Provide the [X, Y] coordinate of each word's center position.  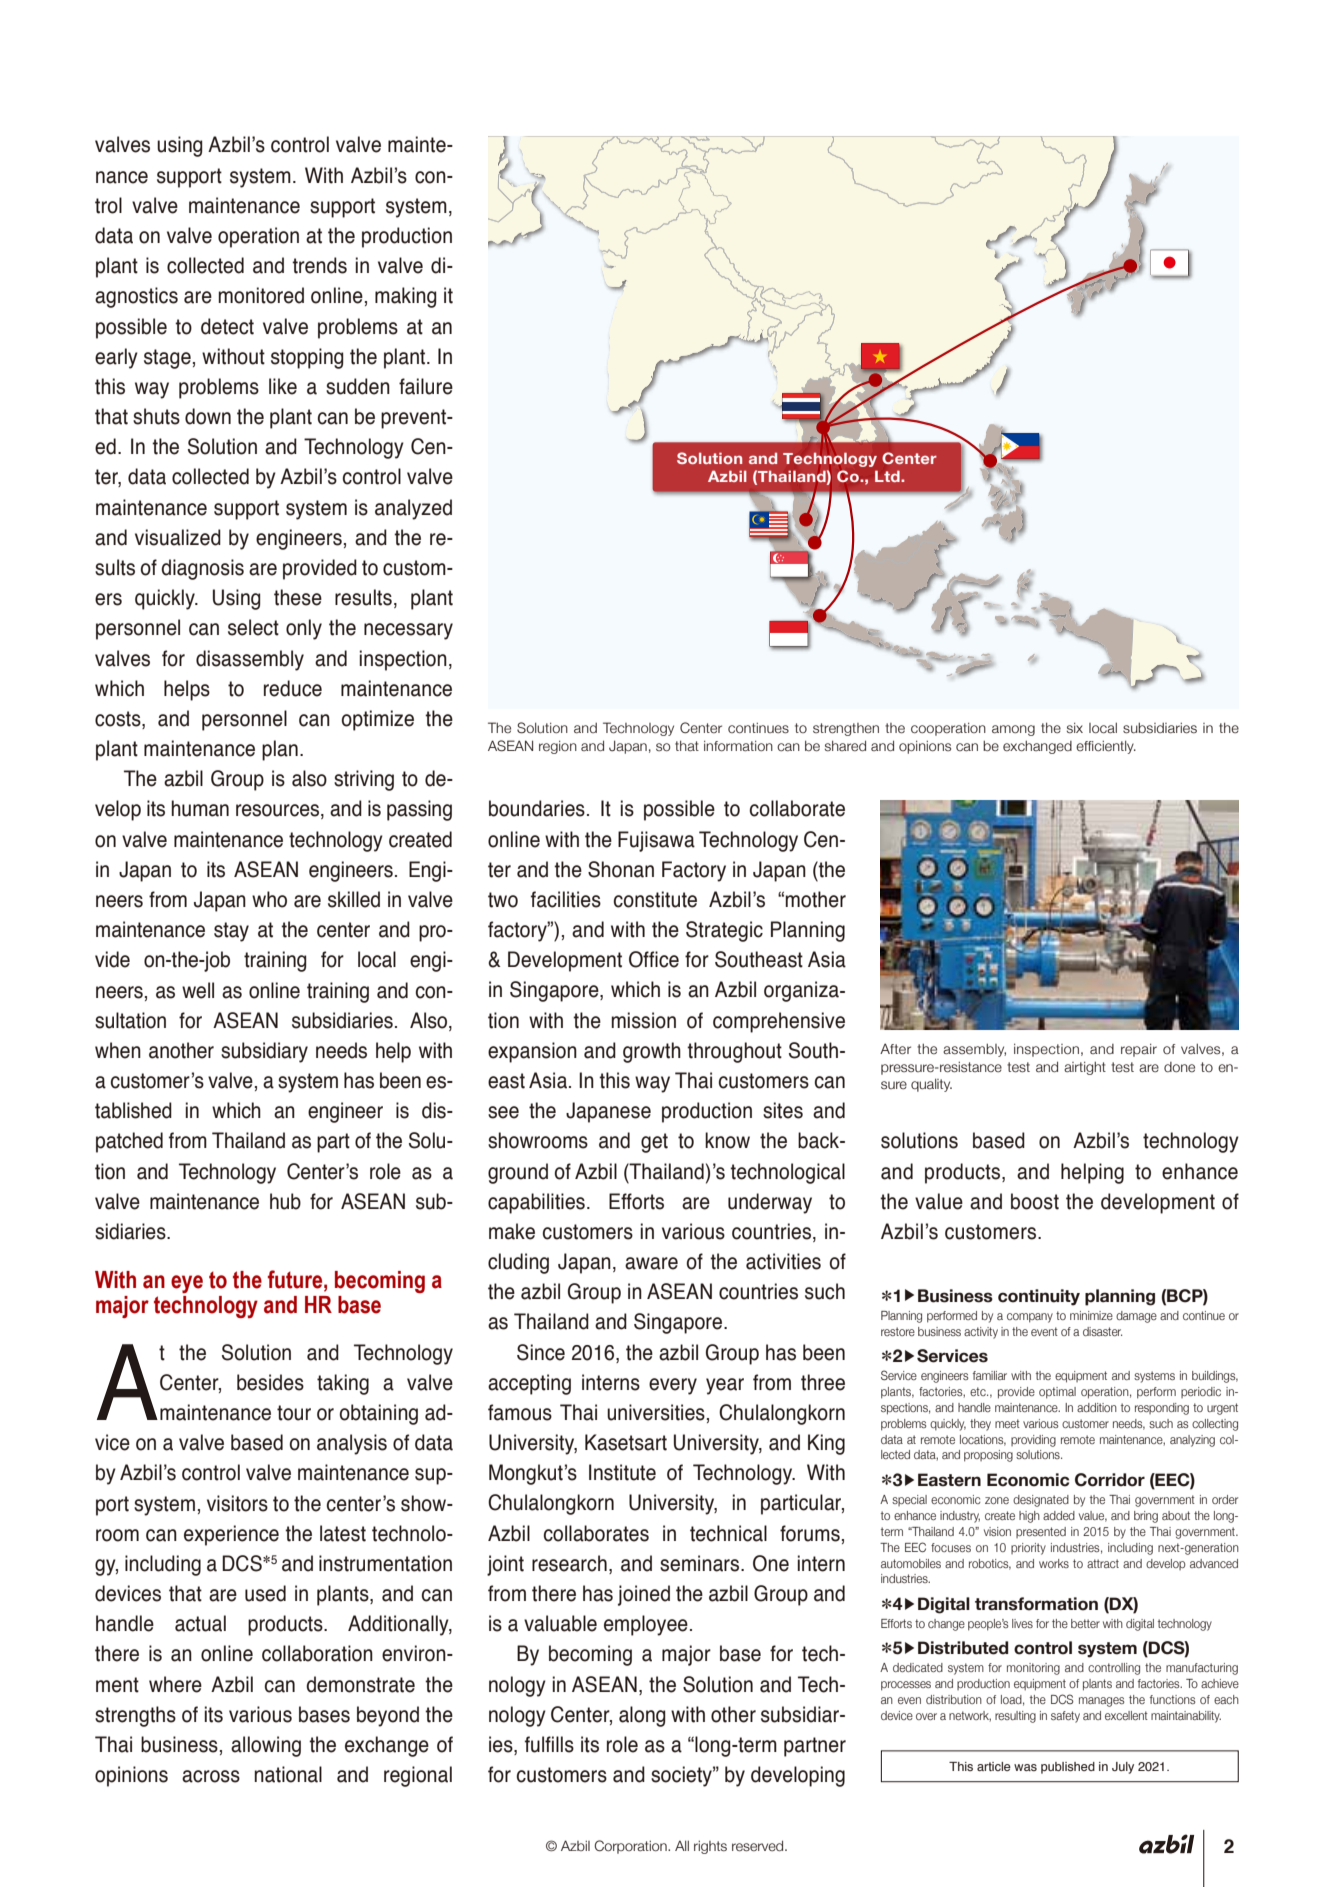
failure [426, 386]
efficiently [1106, 747]
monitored [261, 295]
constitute [655, 899]
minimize [1091, 1315]
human [200, 808]
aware [651, 1263]
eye [187, 1284]
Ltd [888, 476]
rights [710, 1847]
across [211, 1776]
